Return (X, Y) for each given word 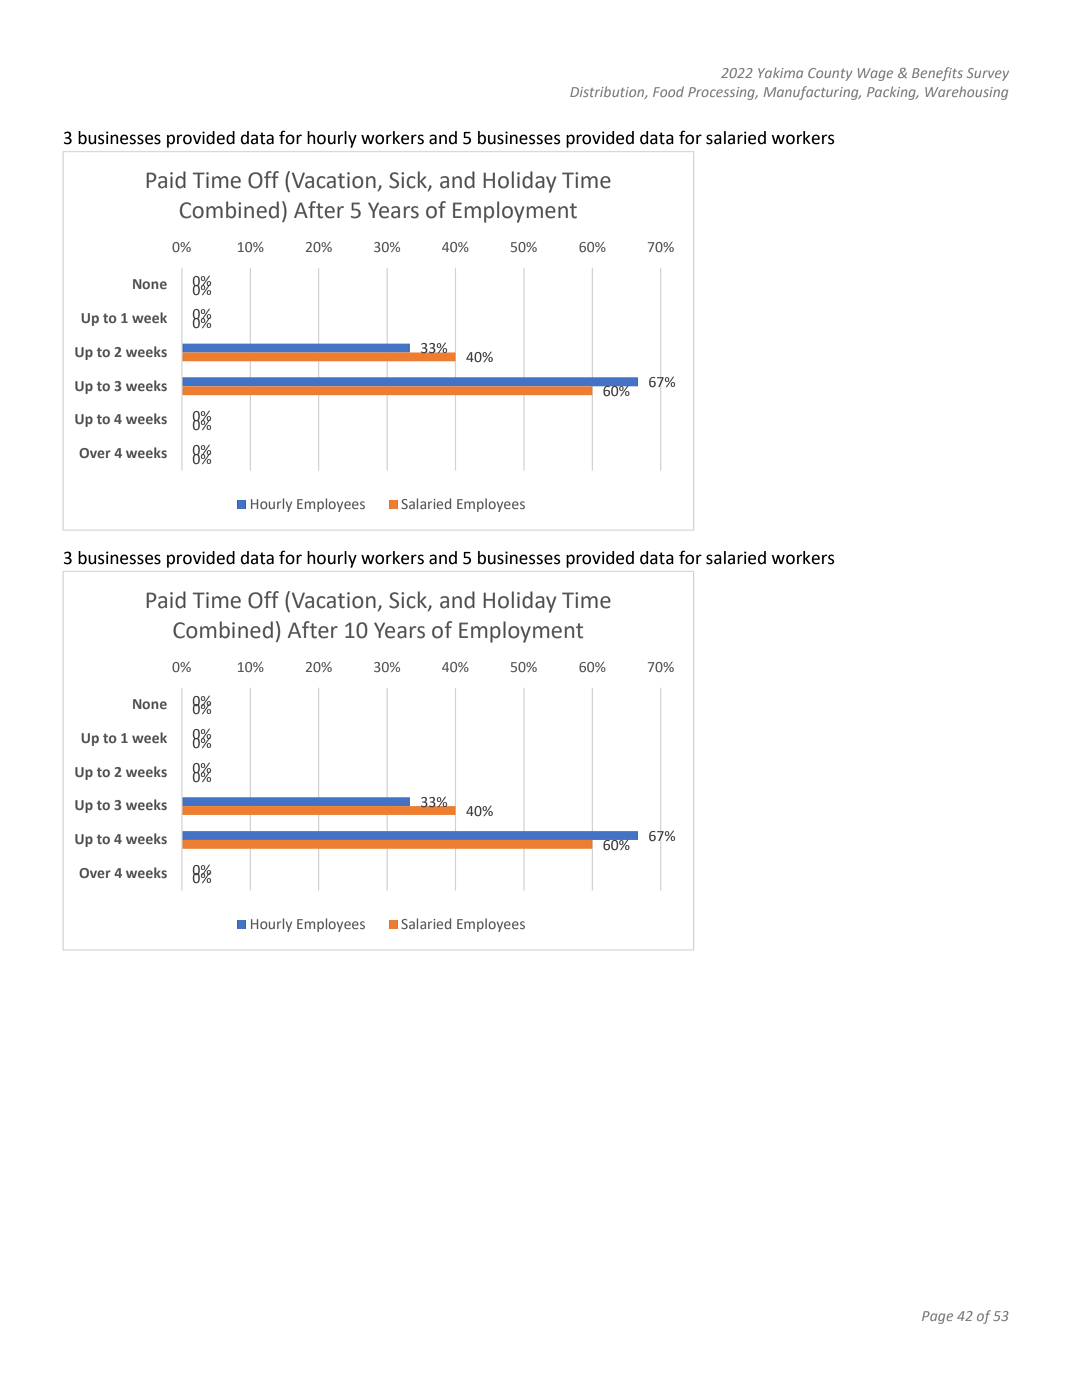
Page (937, 1317)
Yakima (780, 72)
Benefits (937, 74)
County (830, 74)
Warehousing (966, 93)
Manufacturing (812, 93)
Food (668, 91)
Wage (875, 74)
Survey (988, 74)
